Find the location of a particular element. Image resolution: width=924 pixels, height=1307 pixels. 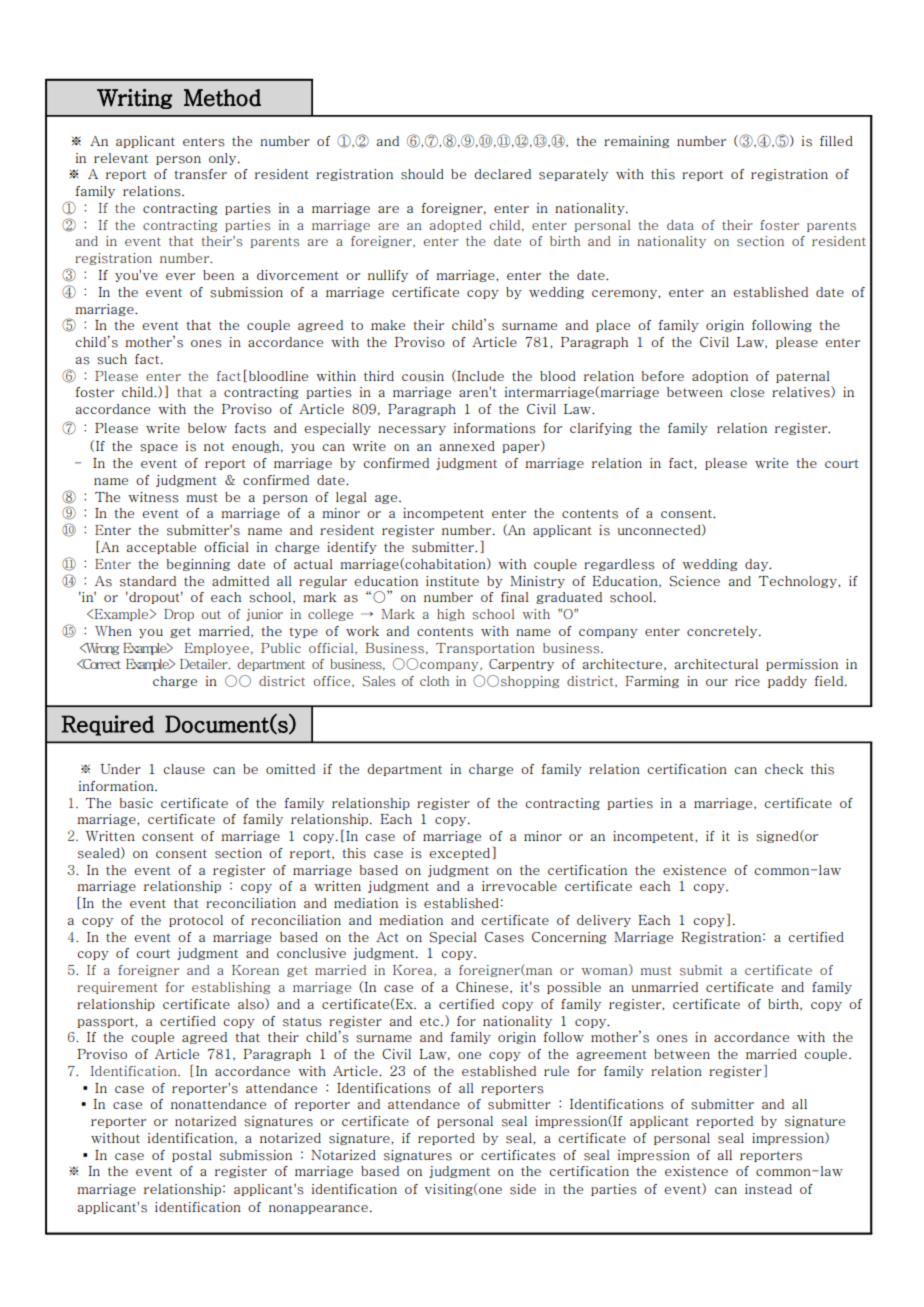

protocol is located at coordinates (196, 921).
